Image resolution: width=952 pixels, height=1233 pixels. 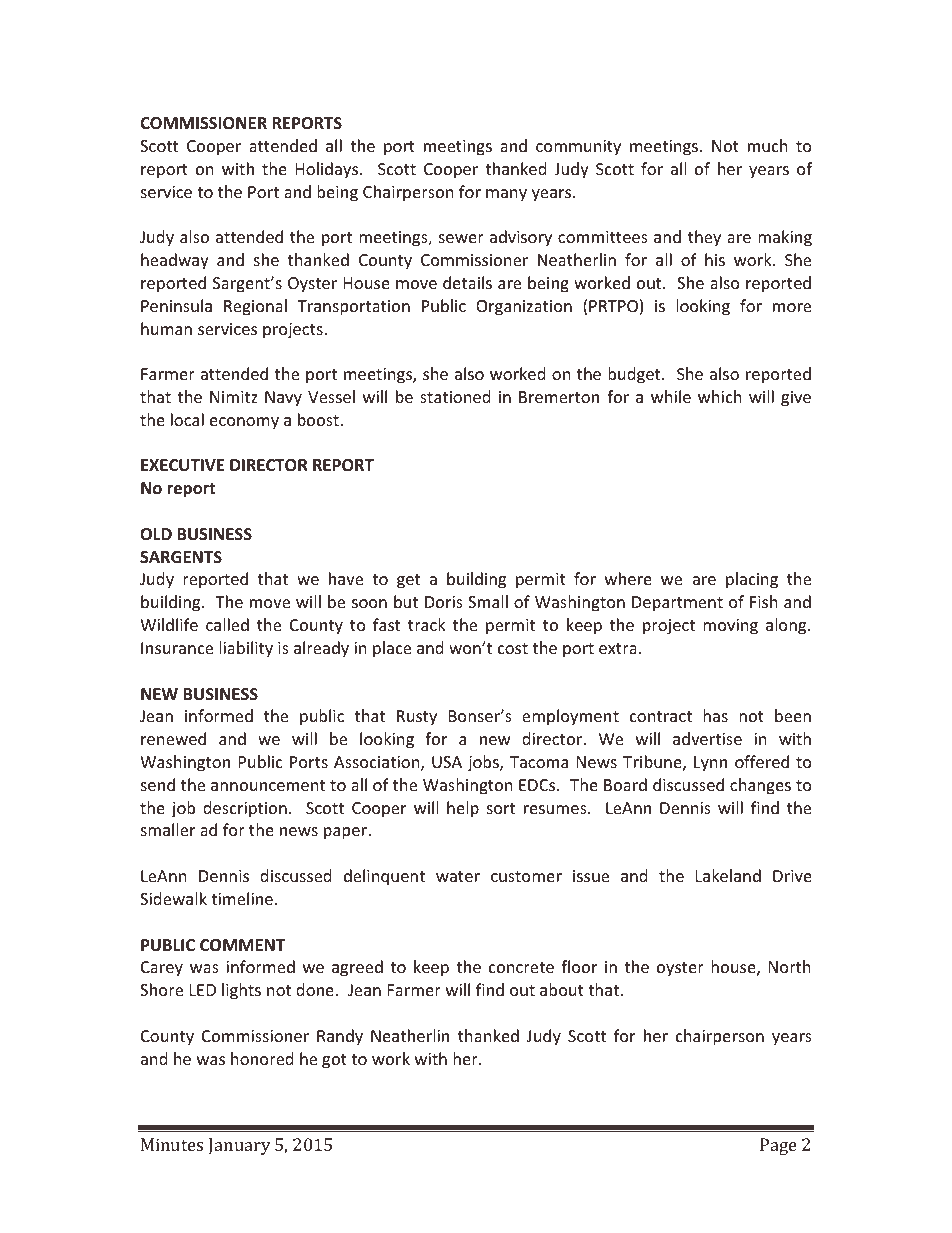 What do you see at coordinates (246, 649) in the document?
I see `liability` at bounding box center [246, 649].
